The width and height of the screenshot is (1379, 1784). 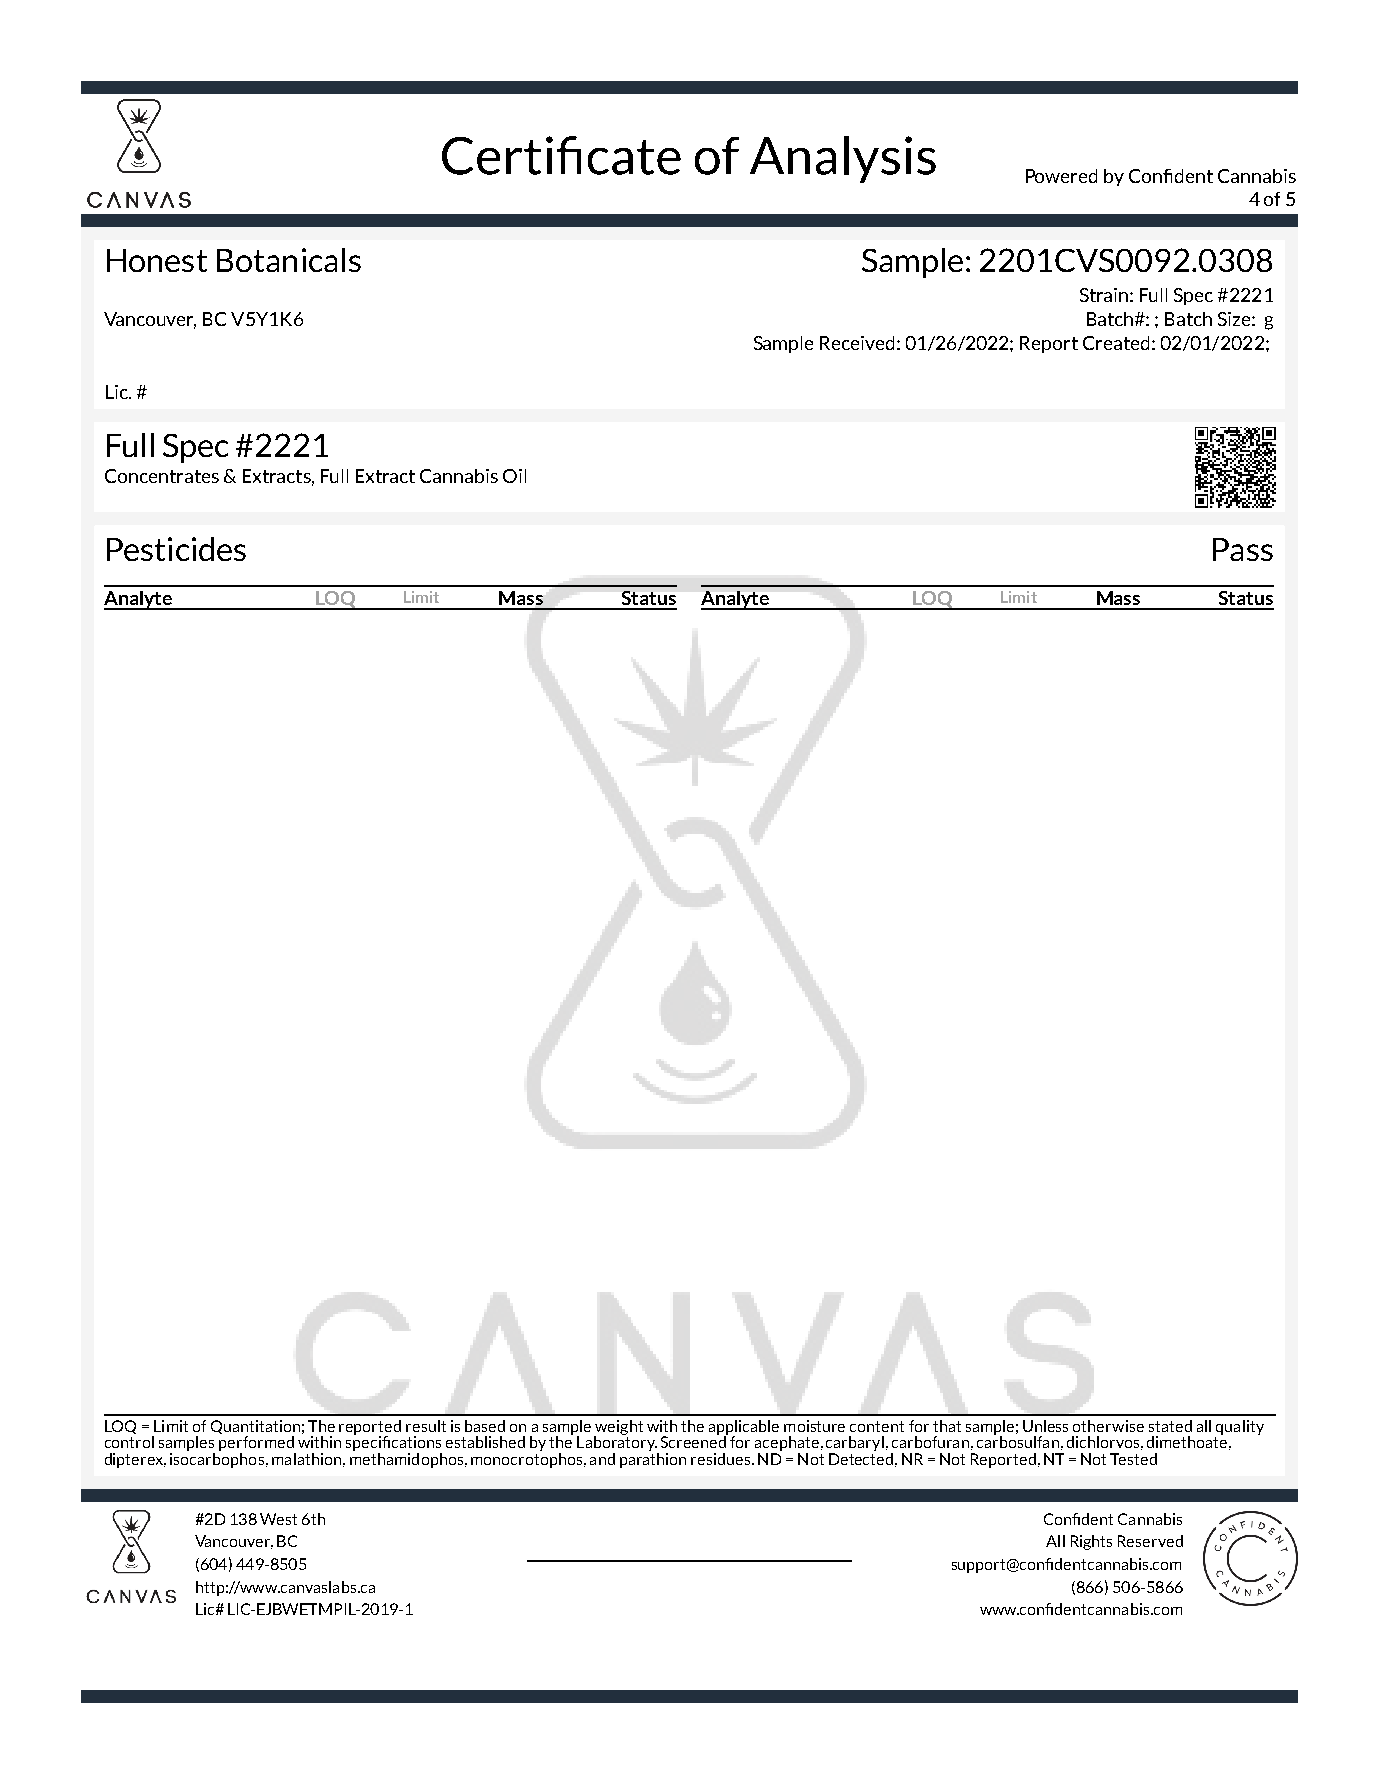 I want to click on Tested, so click(x=1133, y=1459).
